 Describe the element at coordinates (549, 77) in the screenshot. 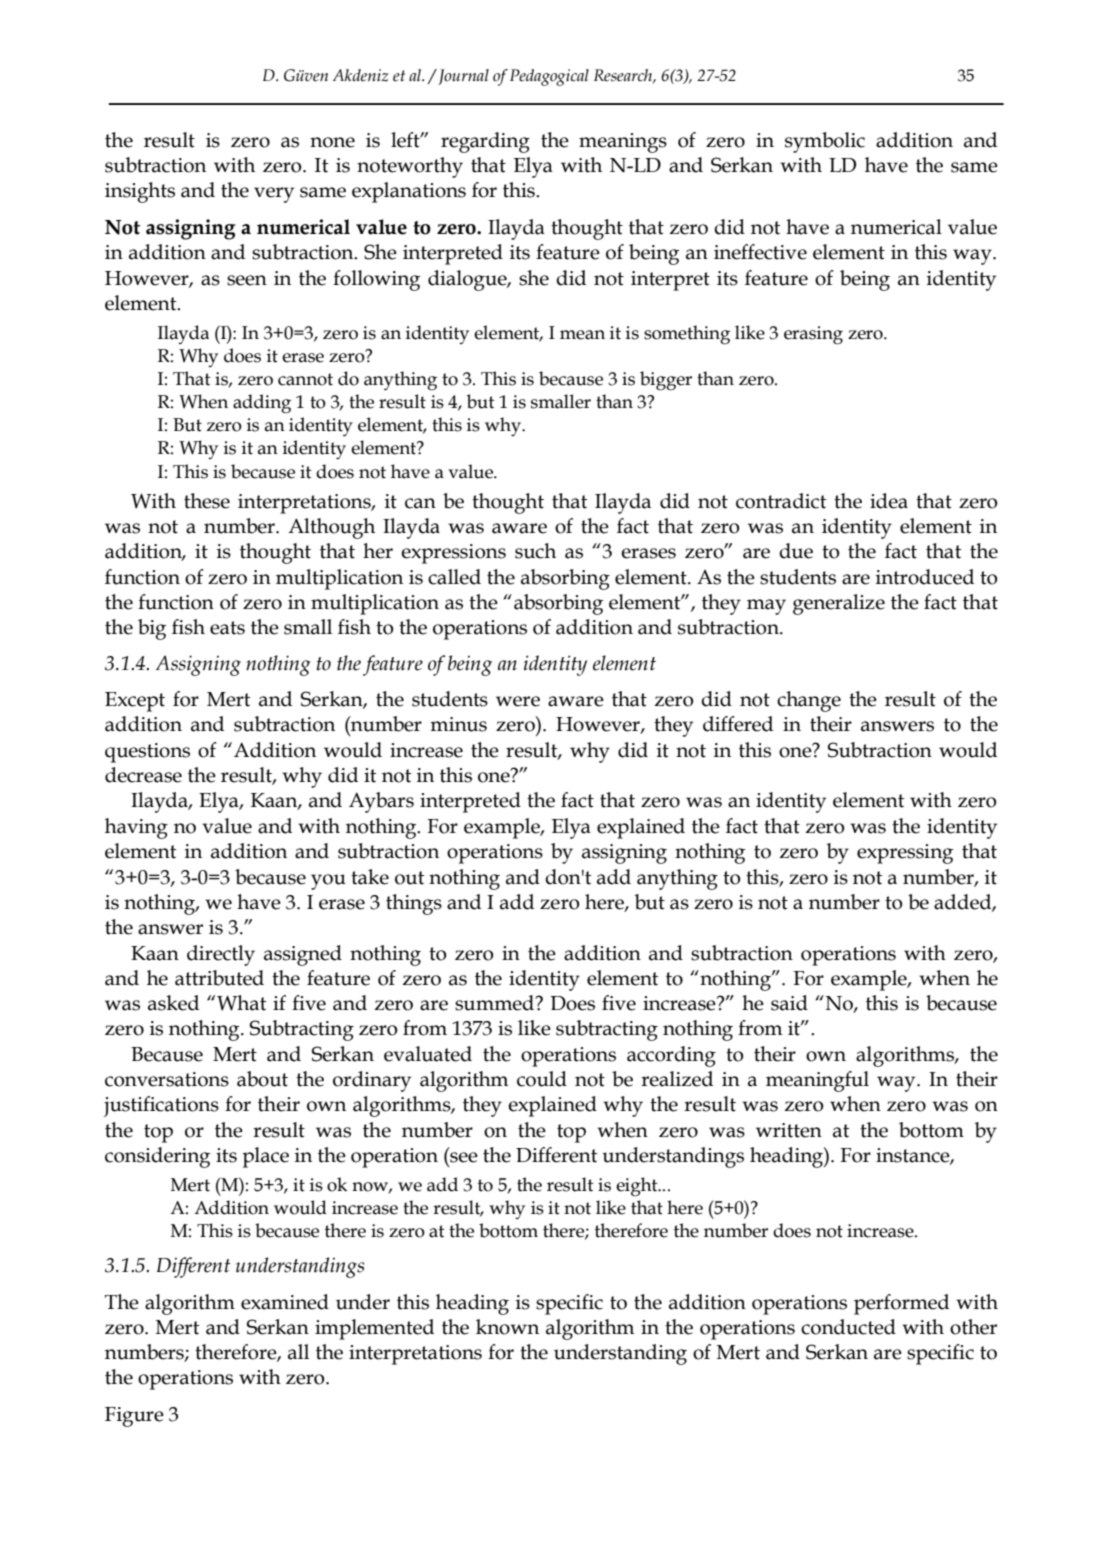

I see `Pedagogical` at that location.
